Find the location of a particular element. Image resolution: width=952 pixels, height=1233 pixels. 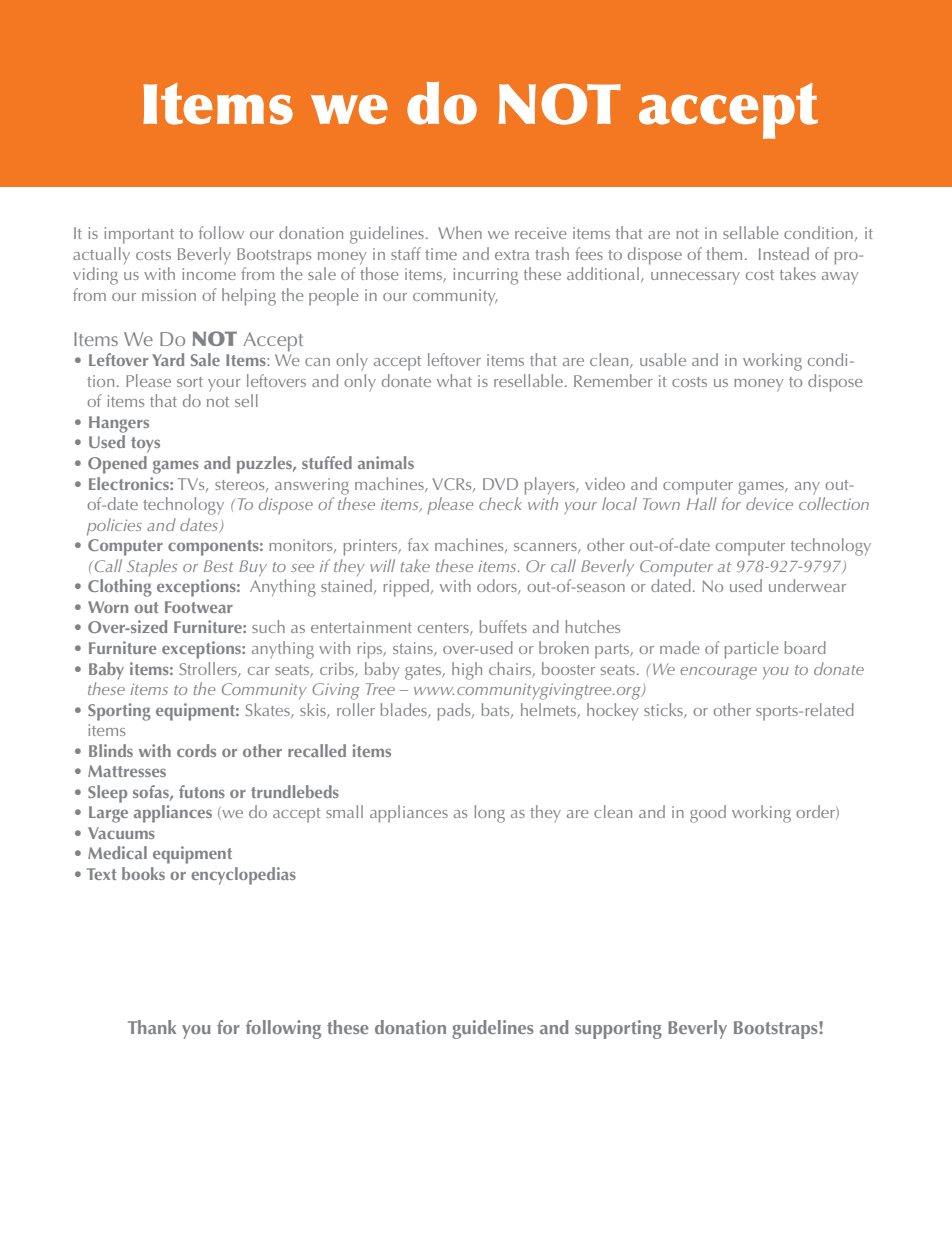

Footwear is located at coordinates (199, 607).
